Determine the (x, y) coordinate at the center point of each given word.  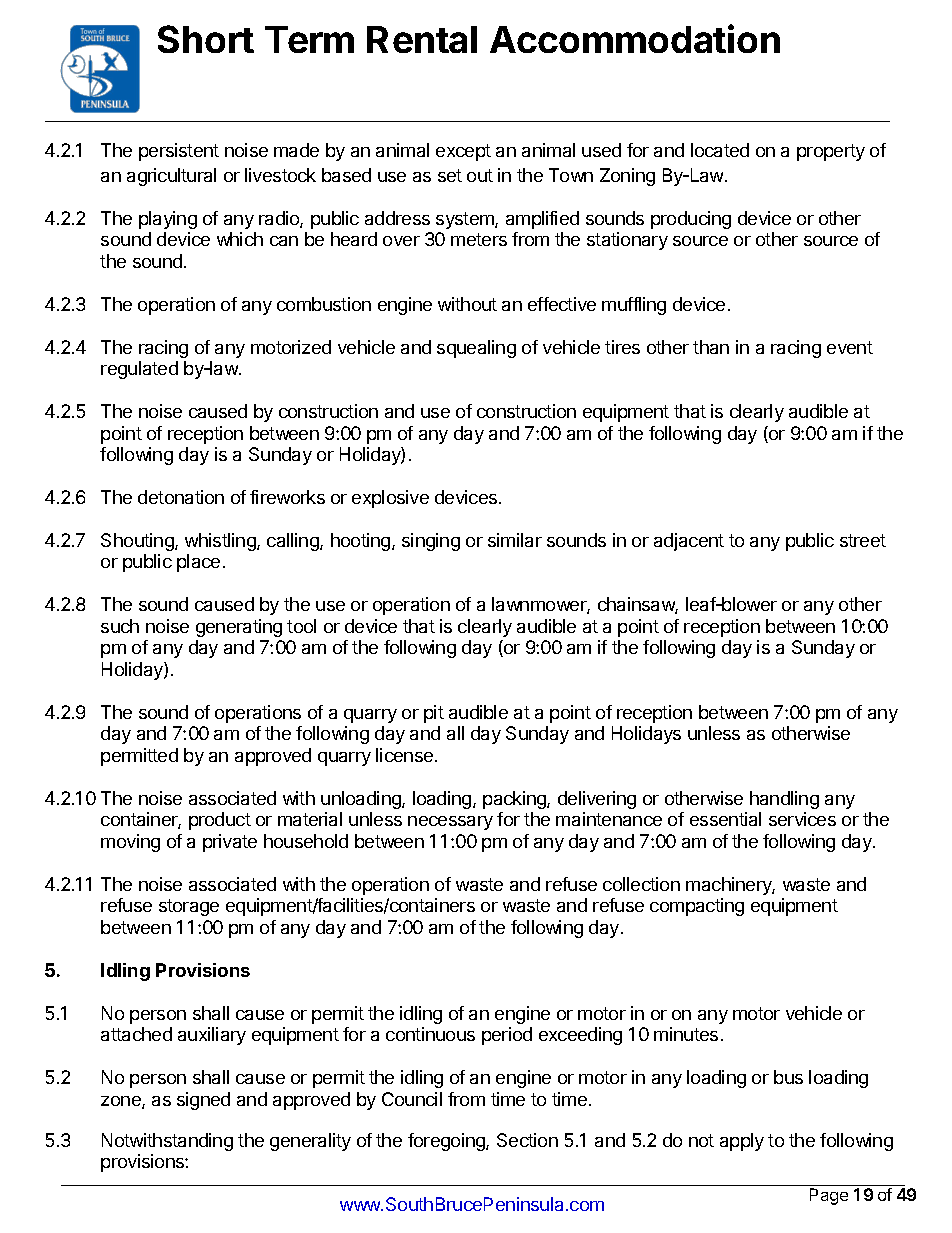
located (720, 150)
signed (203, 1101)
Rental (422, 39)
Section (527, 1140)
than (711, 347)
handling (784, 800)
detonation (181, 497)
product (220, 821)
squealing (476, 349)
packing (515, 800)
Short (206, 39)
